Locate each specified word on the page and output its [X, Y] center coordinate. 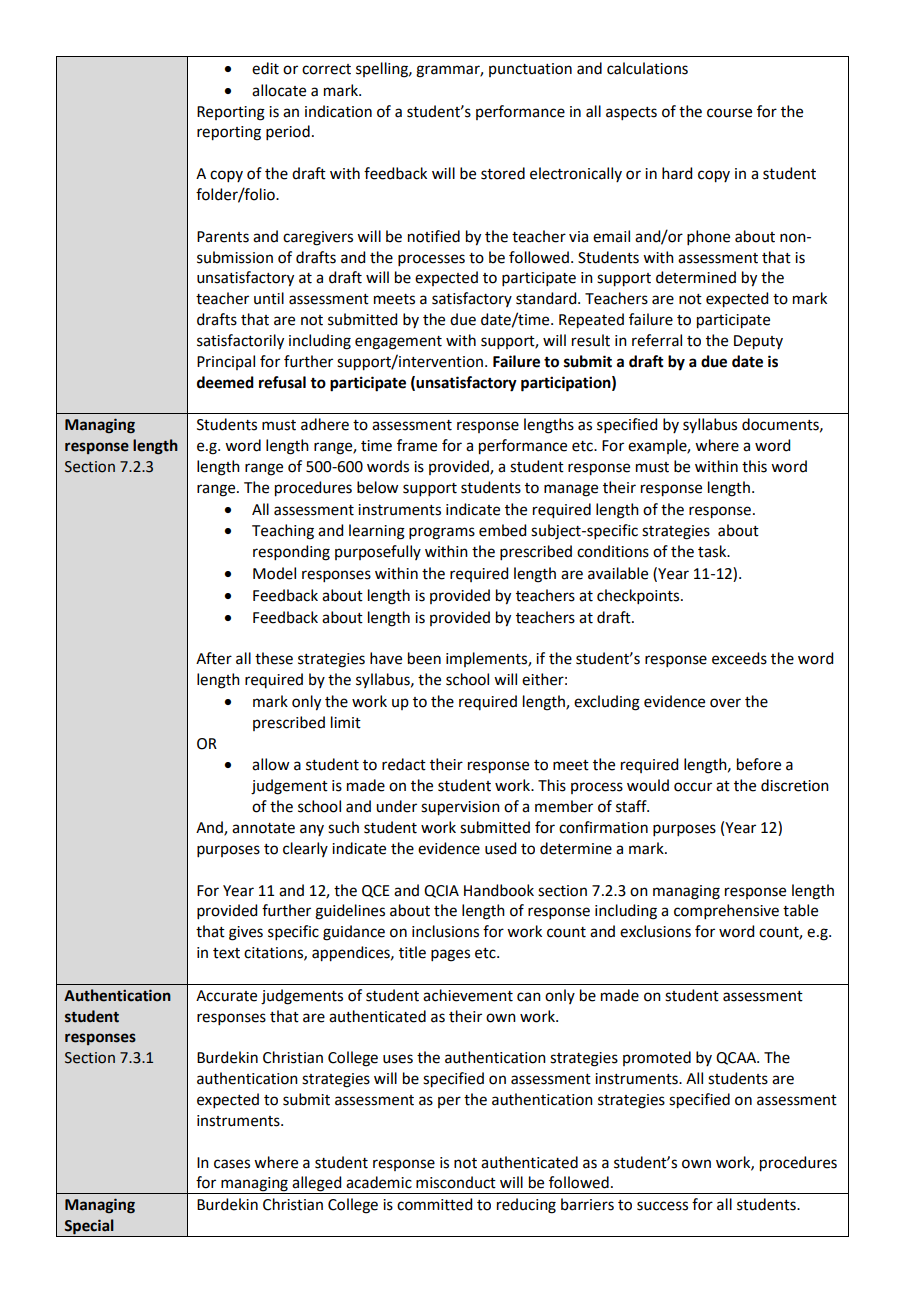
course [729, 113]
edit [265, 68]
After [214, 658]
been [424, 658]
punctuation [530, 70]
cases [232, 1164]
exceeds [739, 658]
